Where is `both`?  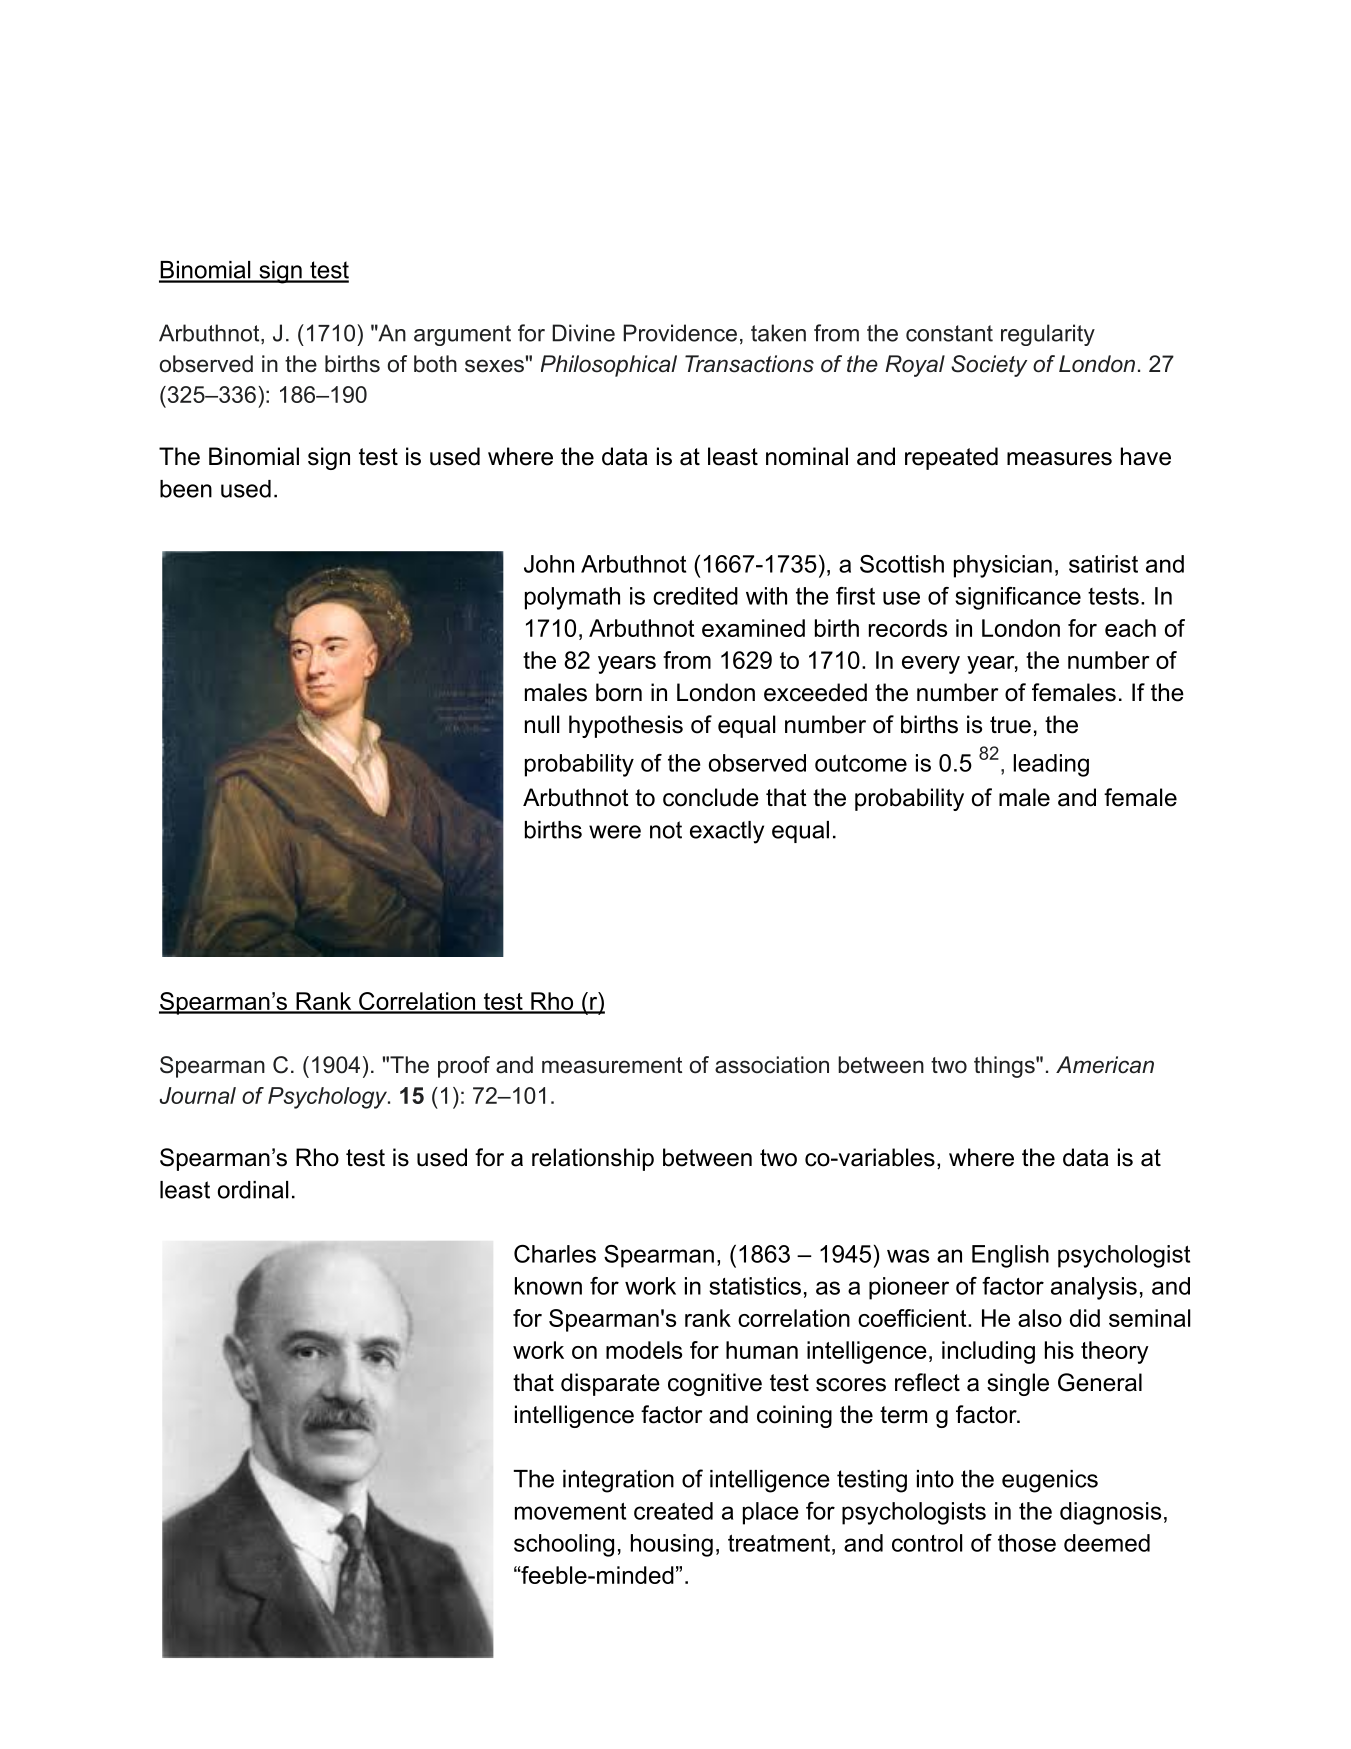 both is located at coordinates (435, 364).
